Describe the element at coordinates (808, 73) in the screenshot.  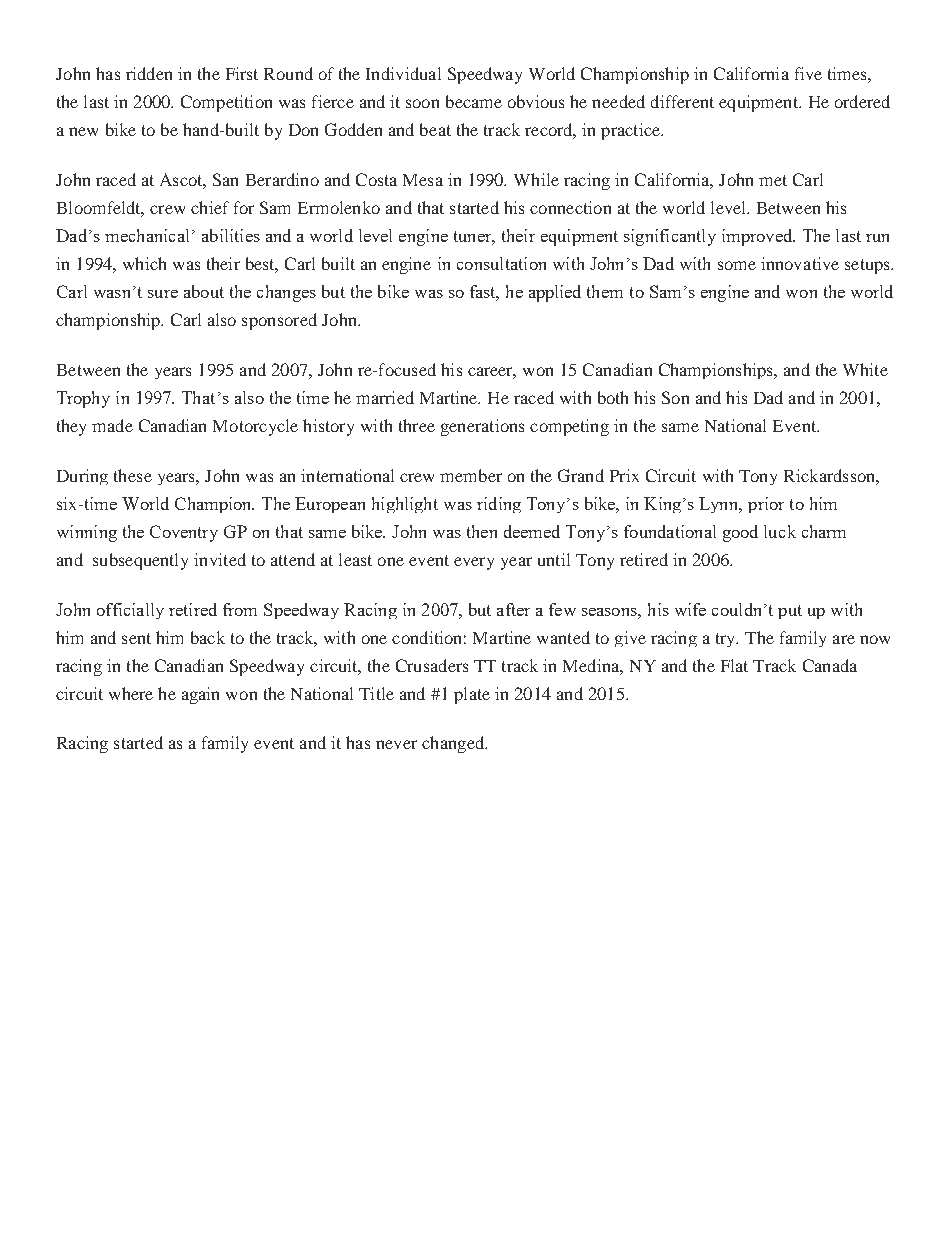
I see `five` at that location.
